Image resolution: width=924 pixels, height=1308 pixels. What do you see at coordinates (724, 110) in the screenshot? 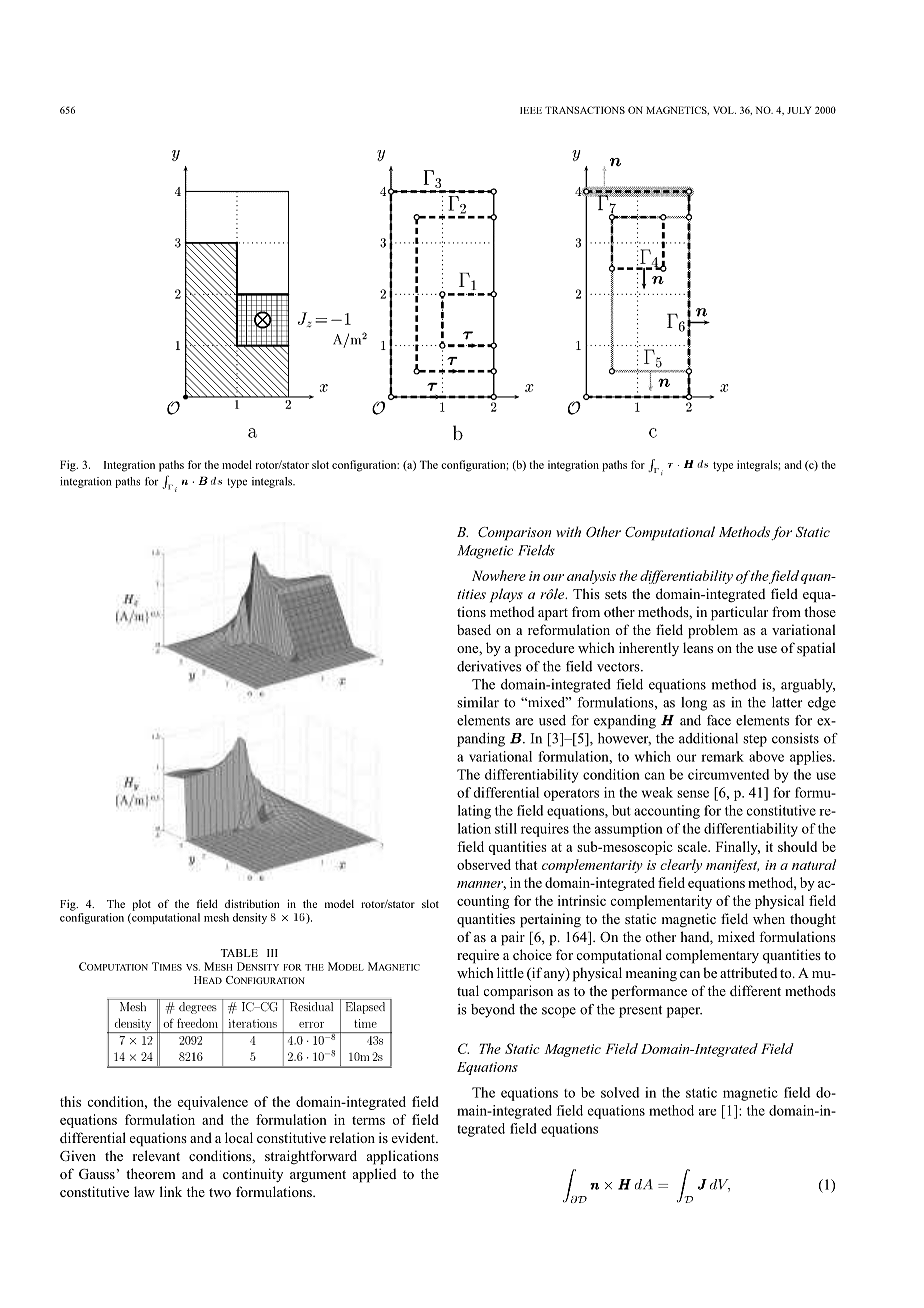
I see `VOL` at bounding box center [724, 110].
